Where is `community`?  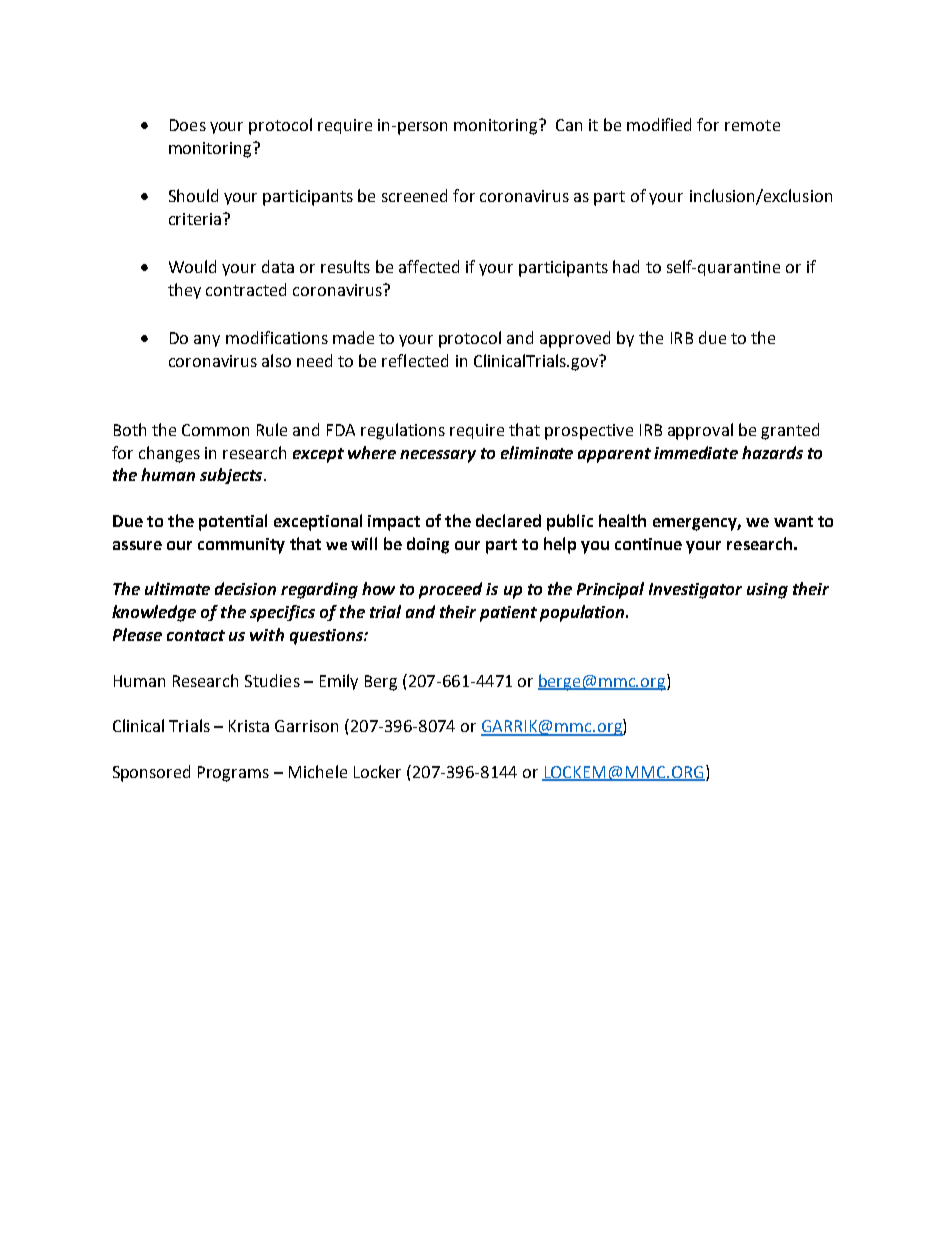 community is located at coordinates (241, 546).
